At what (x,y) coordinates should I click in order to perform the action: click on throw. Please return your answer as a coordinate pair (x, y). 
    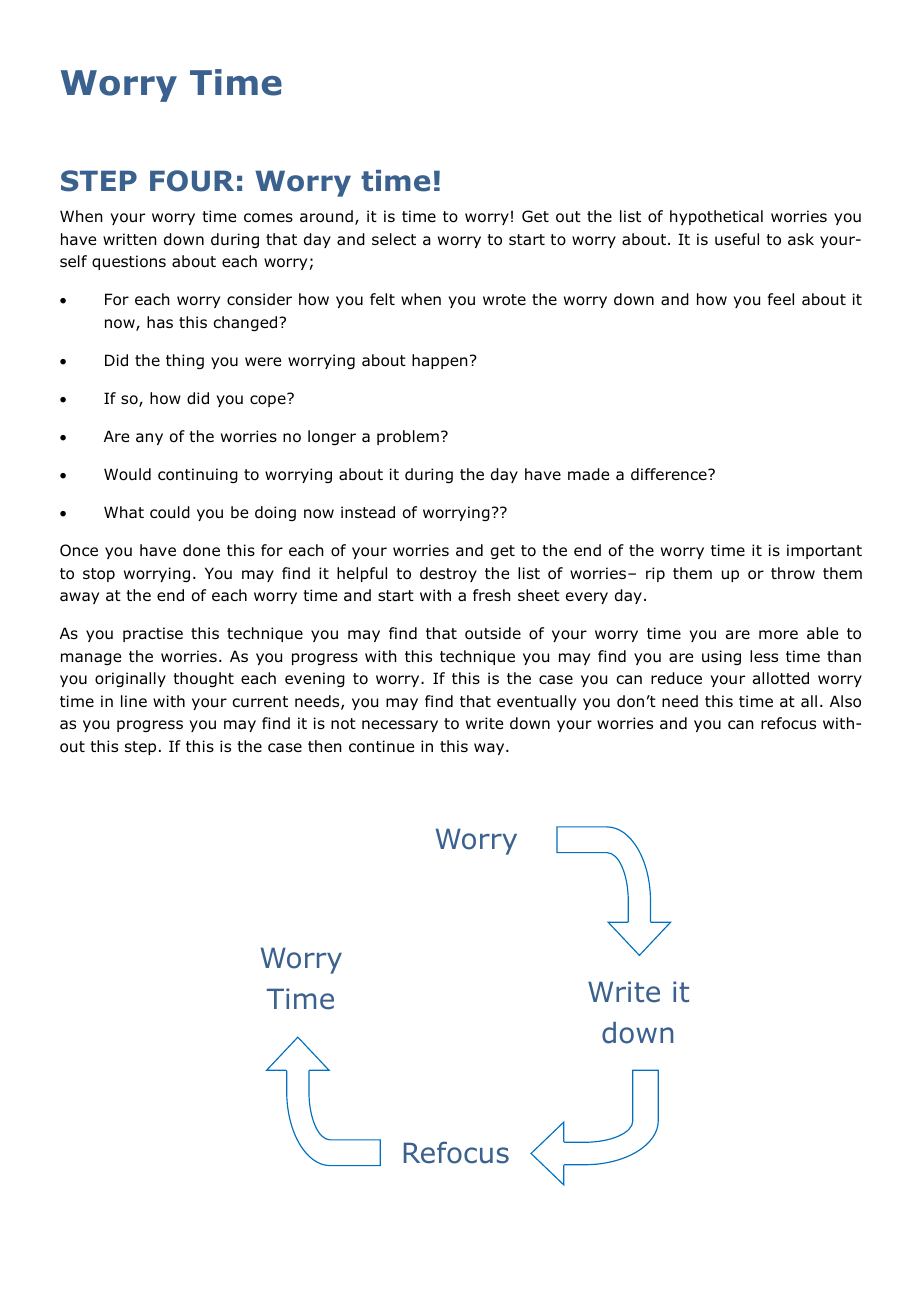
    Looking at the image, I should click on (793, 573).
